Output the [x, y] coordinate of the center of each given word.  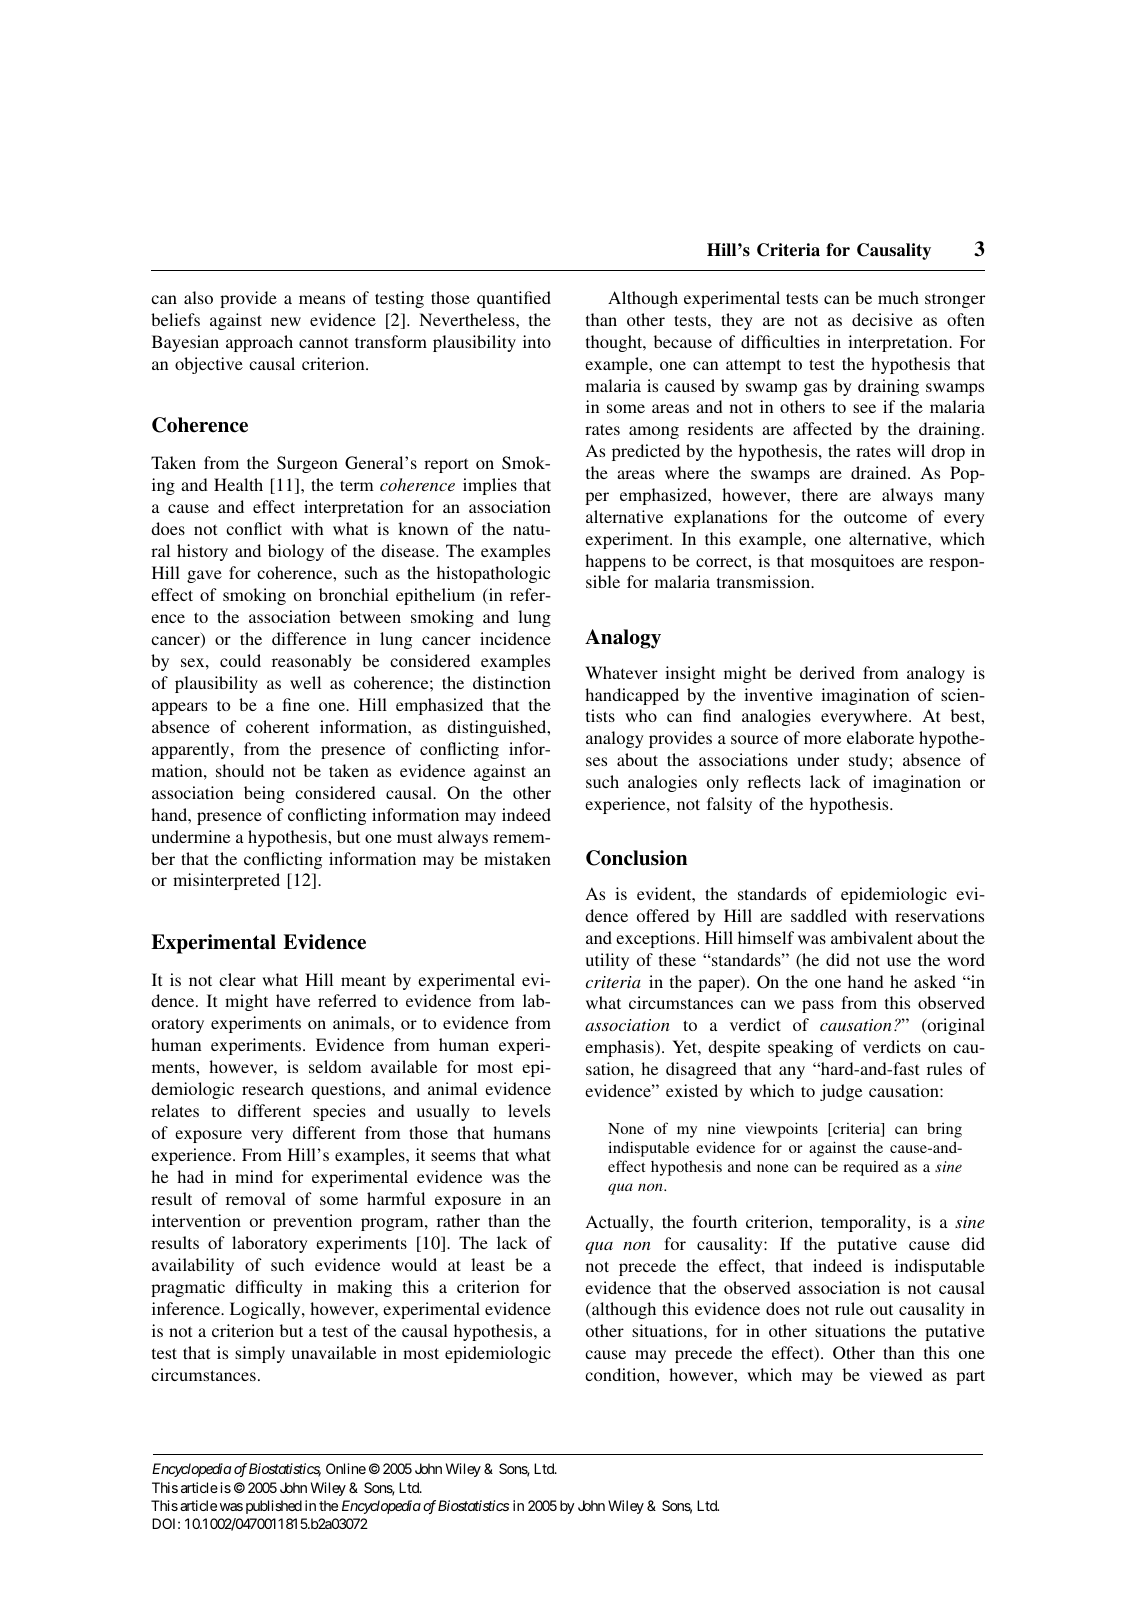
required [871, 1168]
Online [346, 1468]
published [274, 1507]
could [240, 660]
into [537, 341]
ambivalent [872, 937]
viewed [896, 1374]
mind [254, 1176]
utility [607, 961]
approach [259, 343]
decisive [882, 319]
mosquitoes [852, 562]
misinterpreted [226, 881]
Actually [618, 1223]
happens [615, 562]
